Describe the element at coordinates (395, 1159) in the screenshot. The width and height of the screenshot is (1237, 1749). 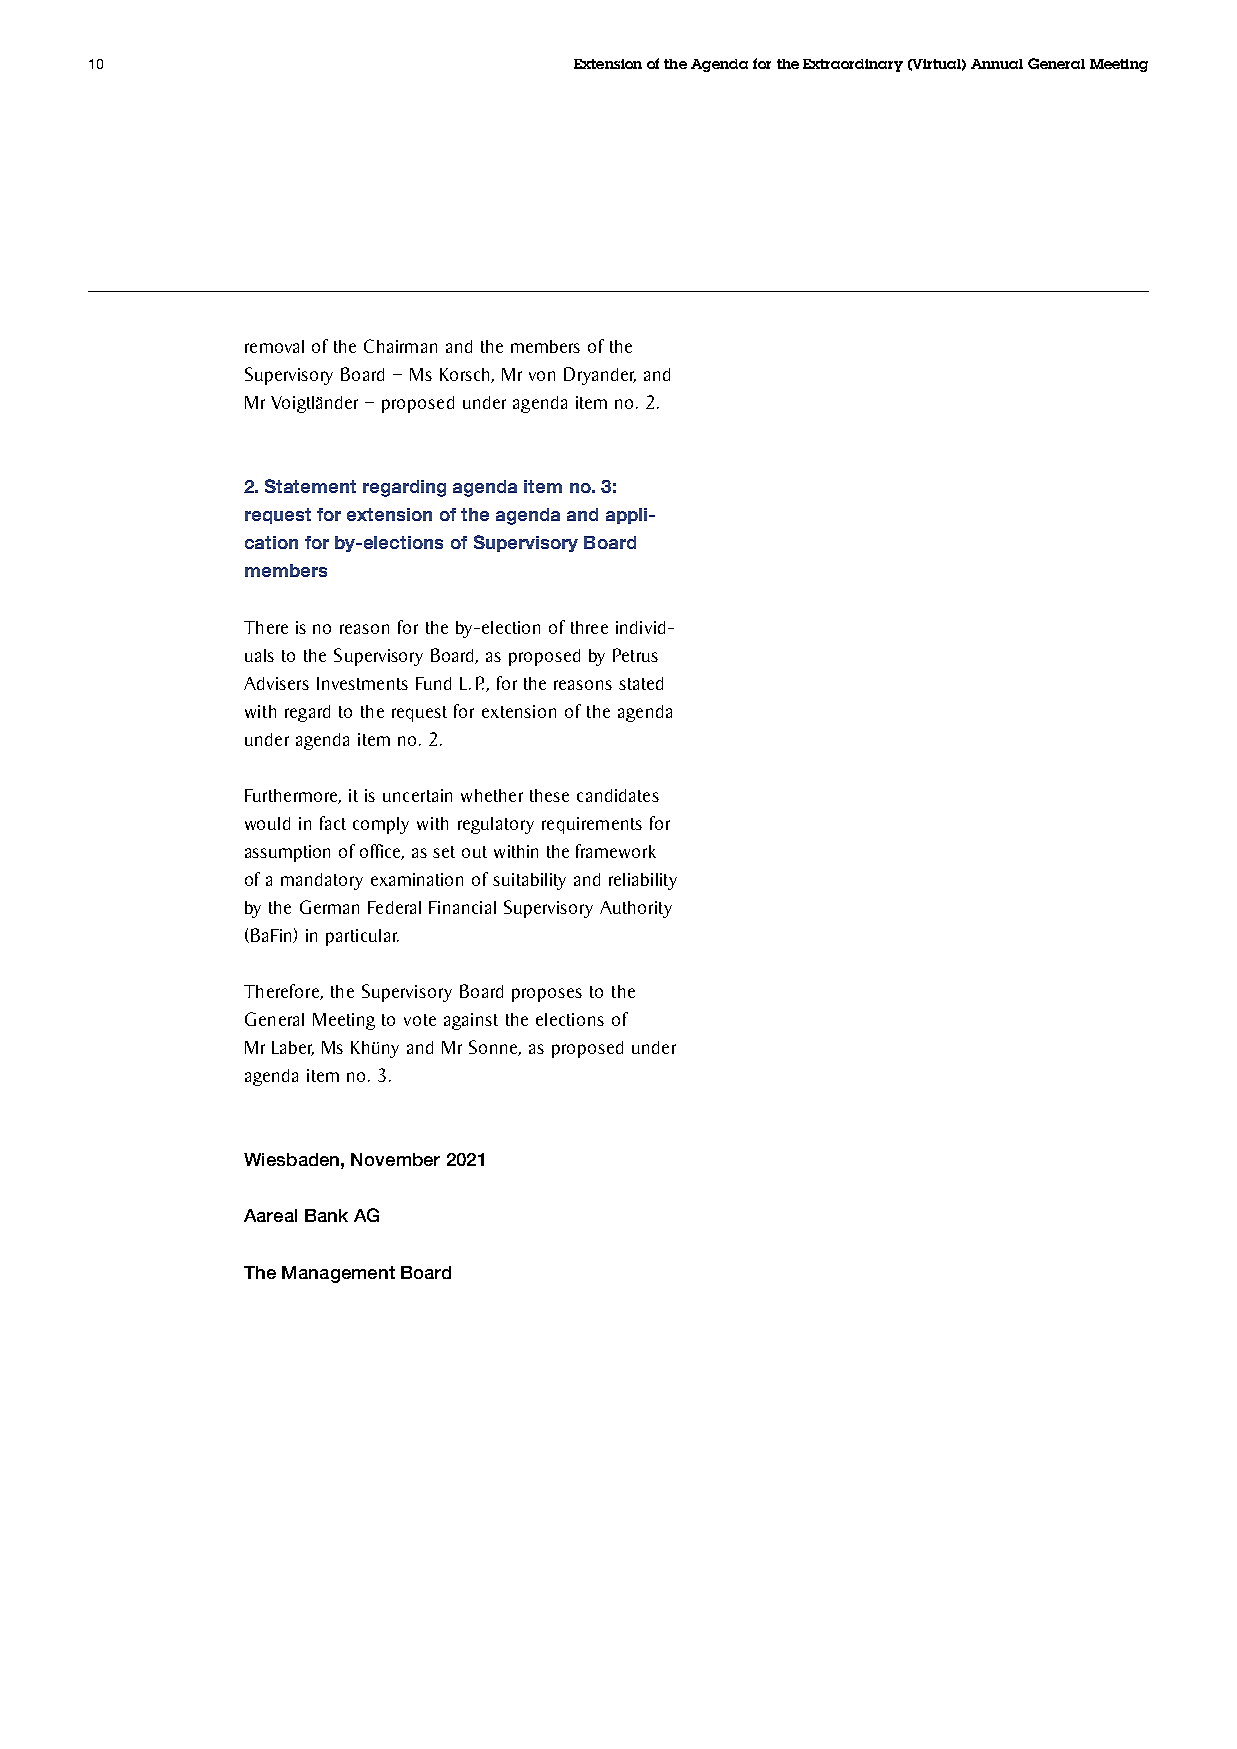
I see `November` at that location.
